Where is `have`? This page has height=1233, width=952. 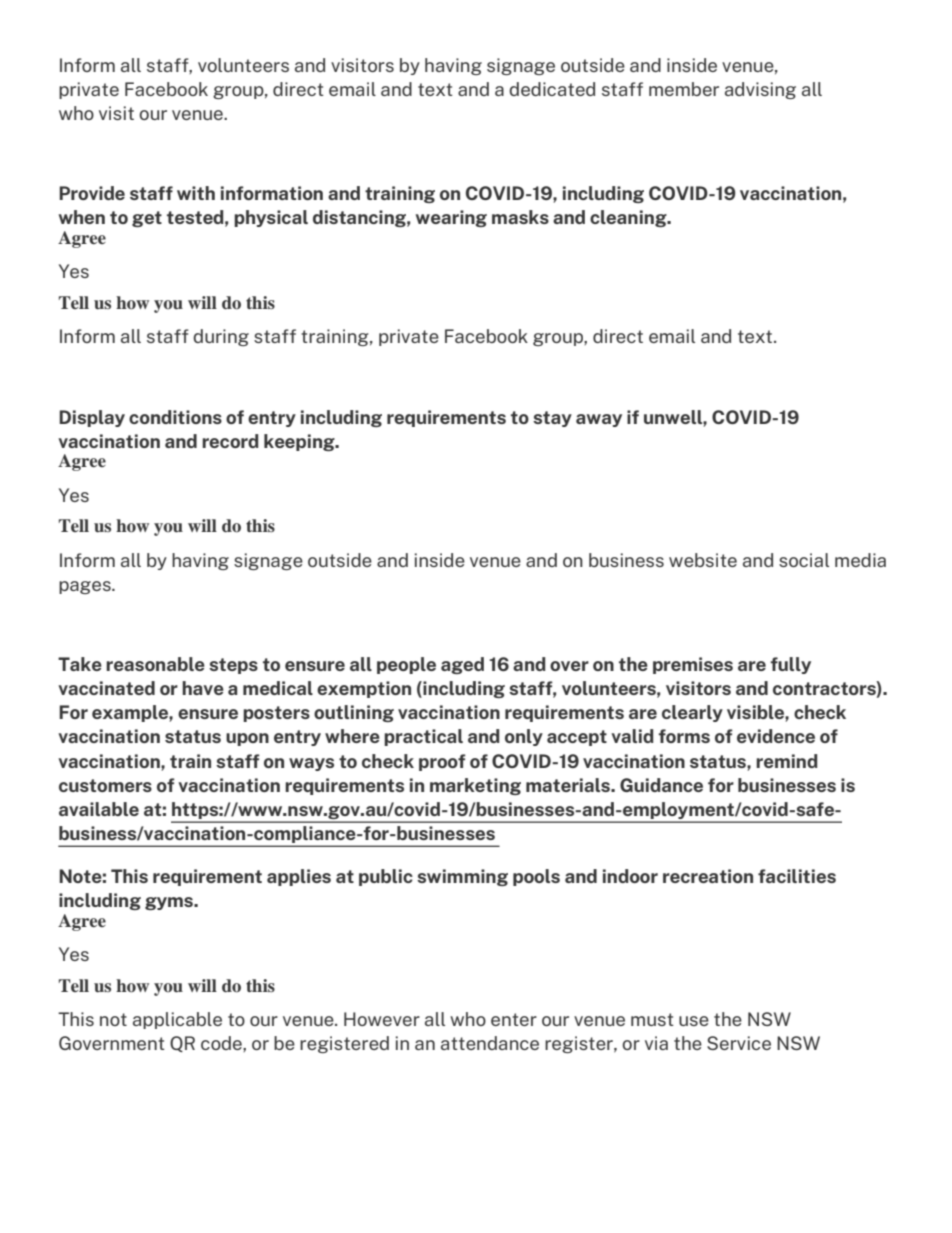 have is located at coordinates (203, 688).
